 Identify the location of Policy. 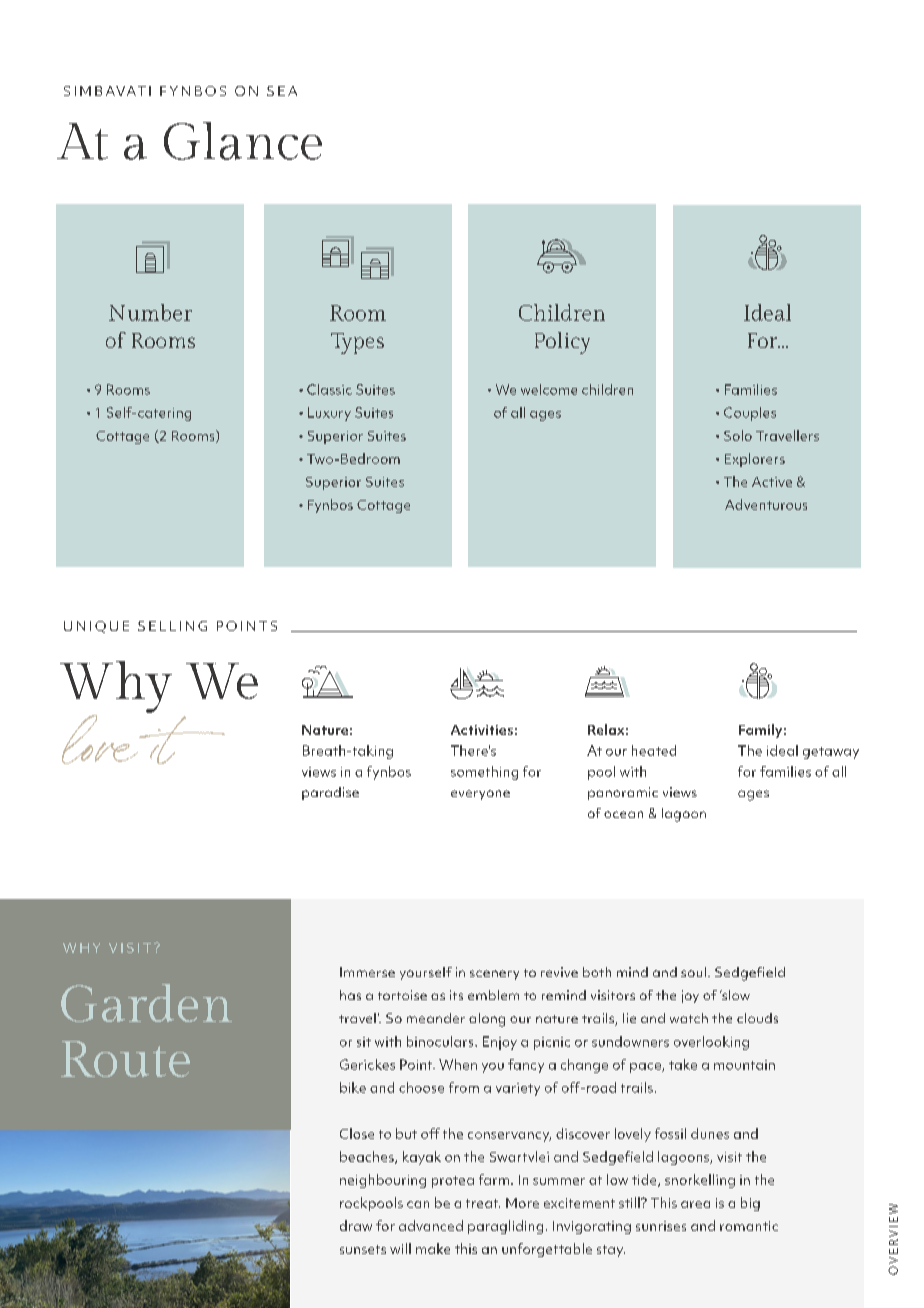
(562, 343).
